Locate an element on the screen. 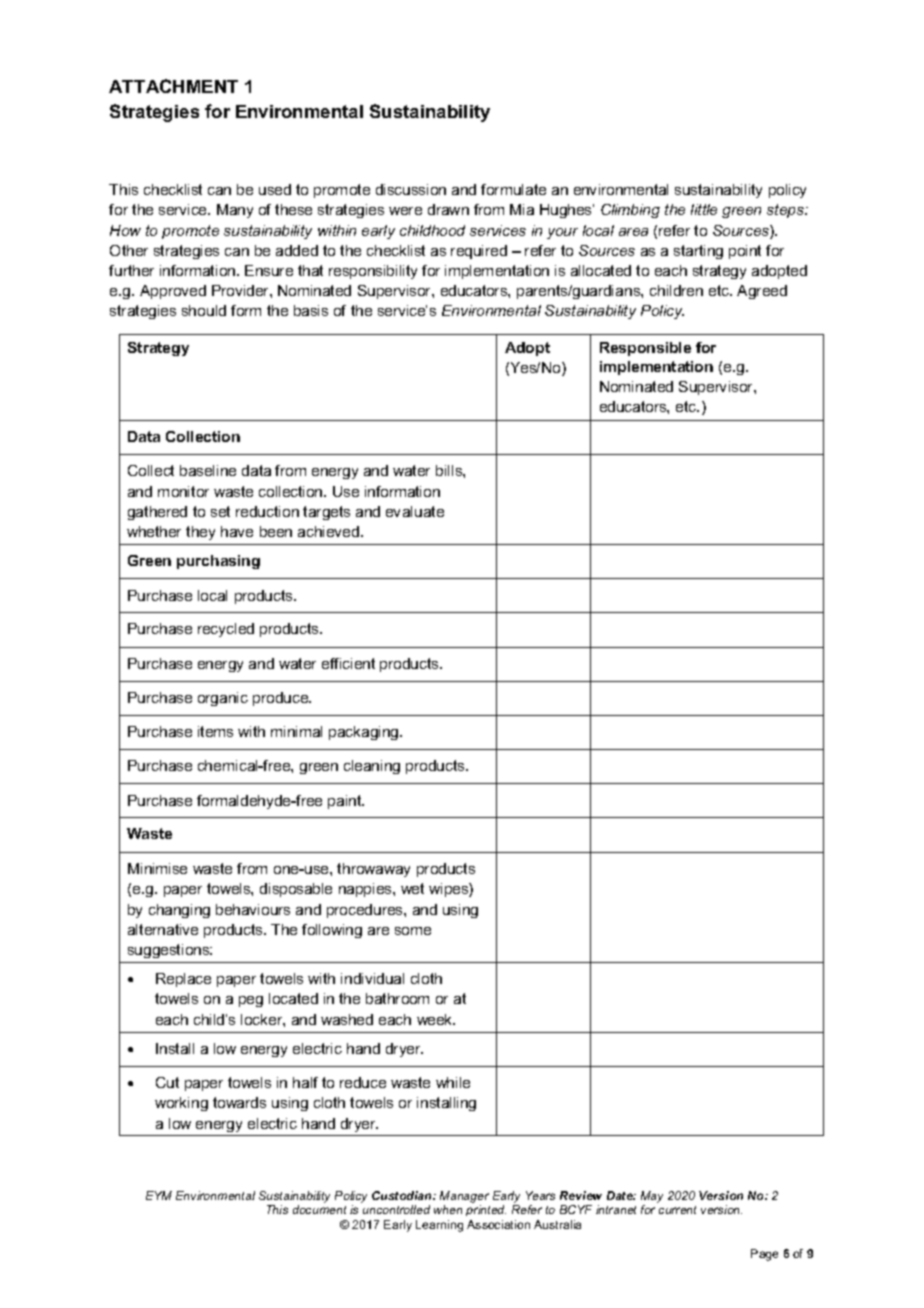  organic is located at coordinates (223, 699).
